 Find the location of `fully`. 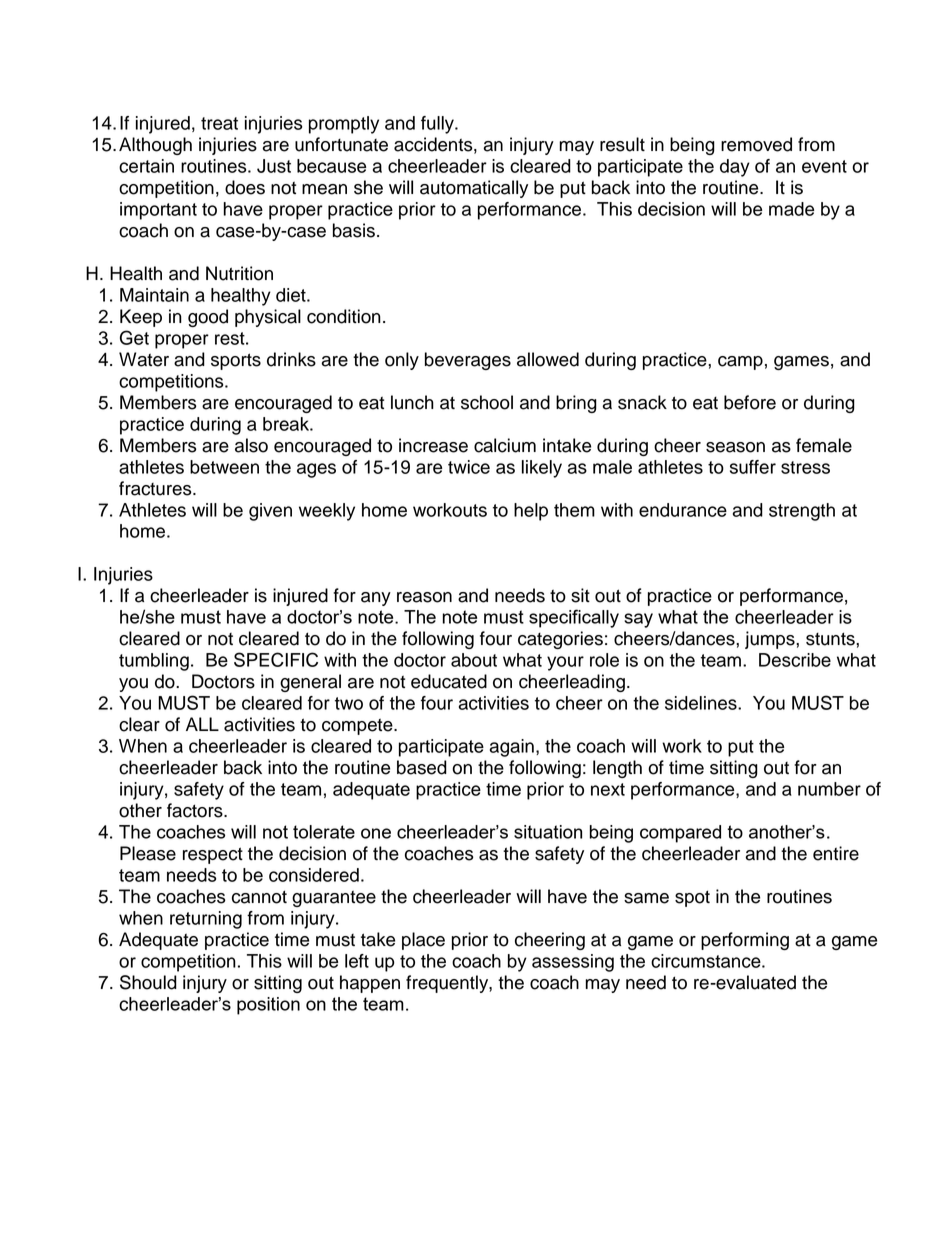

fully is located at coordinates (438, 125).
